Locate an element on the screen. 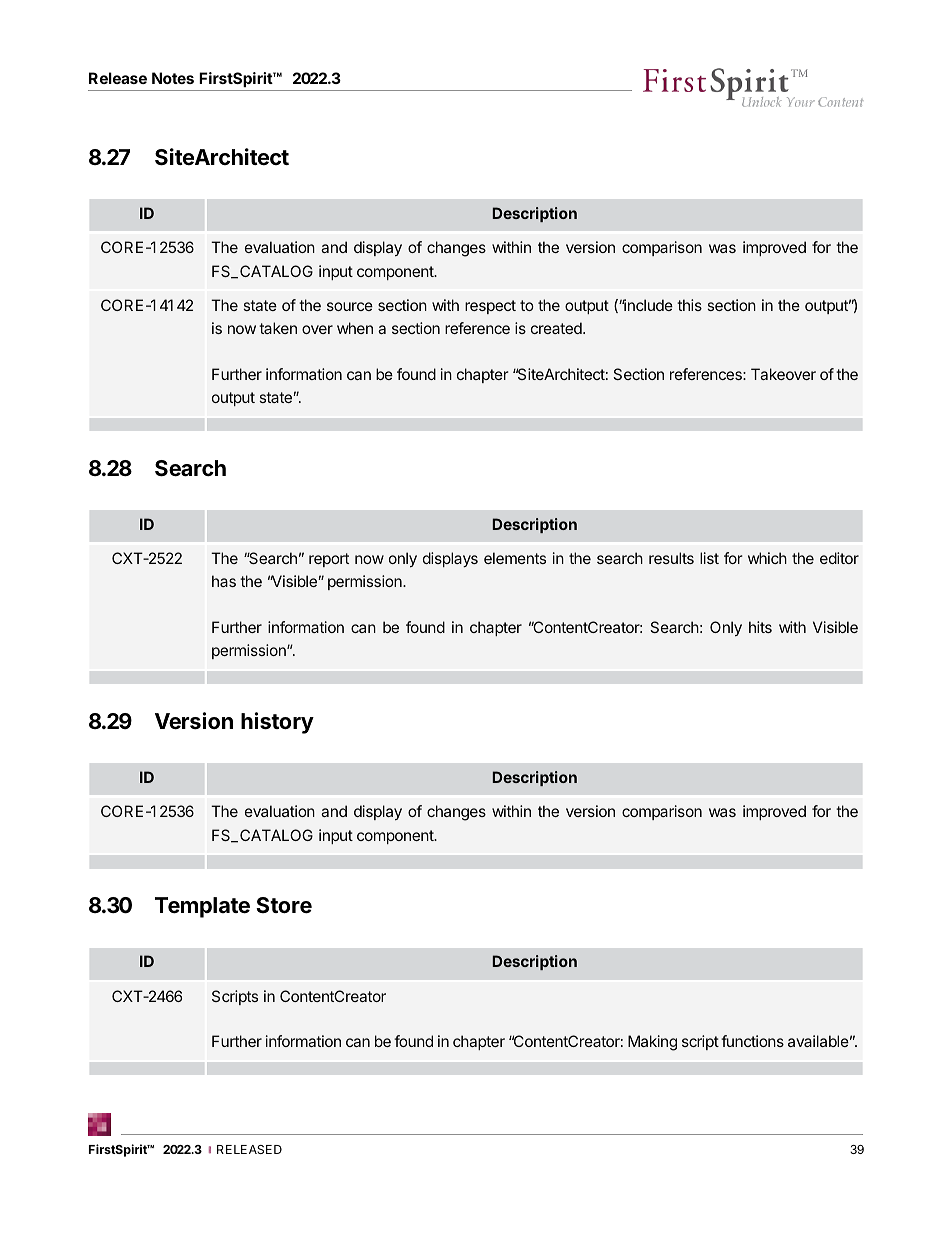 Image resolution: width=952 pixels, height=1233 pixels. taken is located at coordinates (278, 328).
